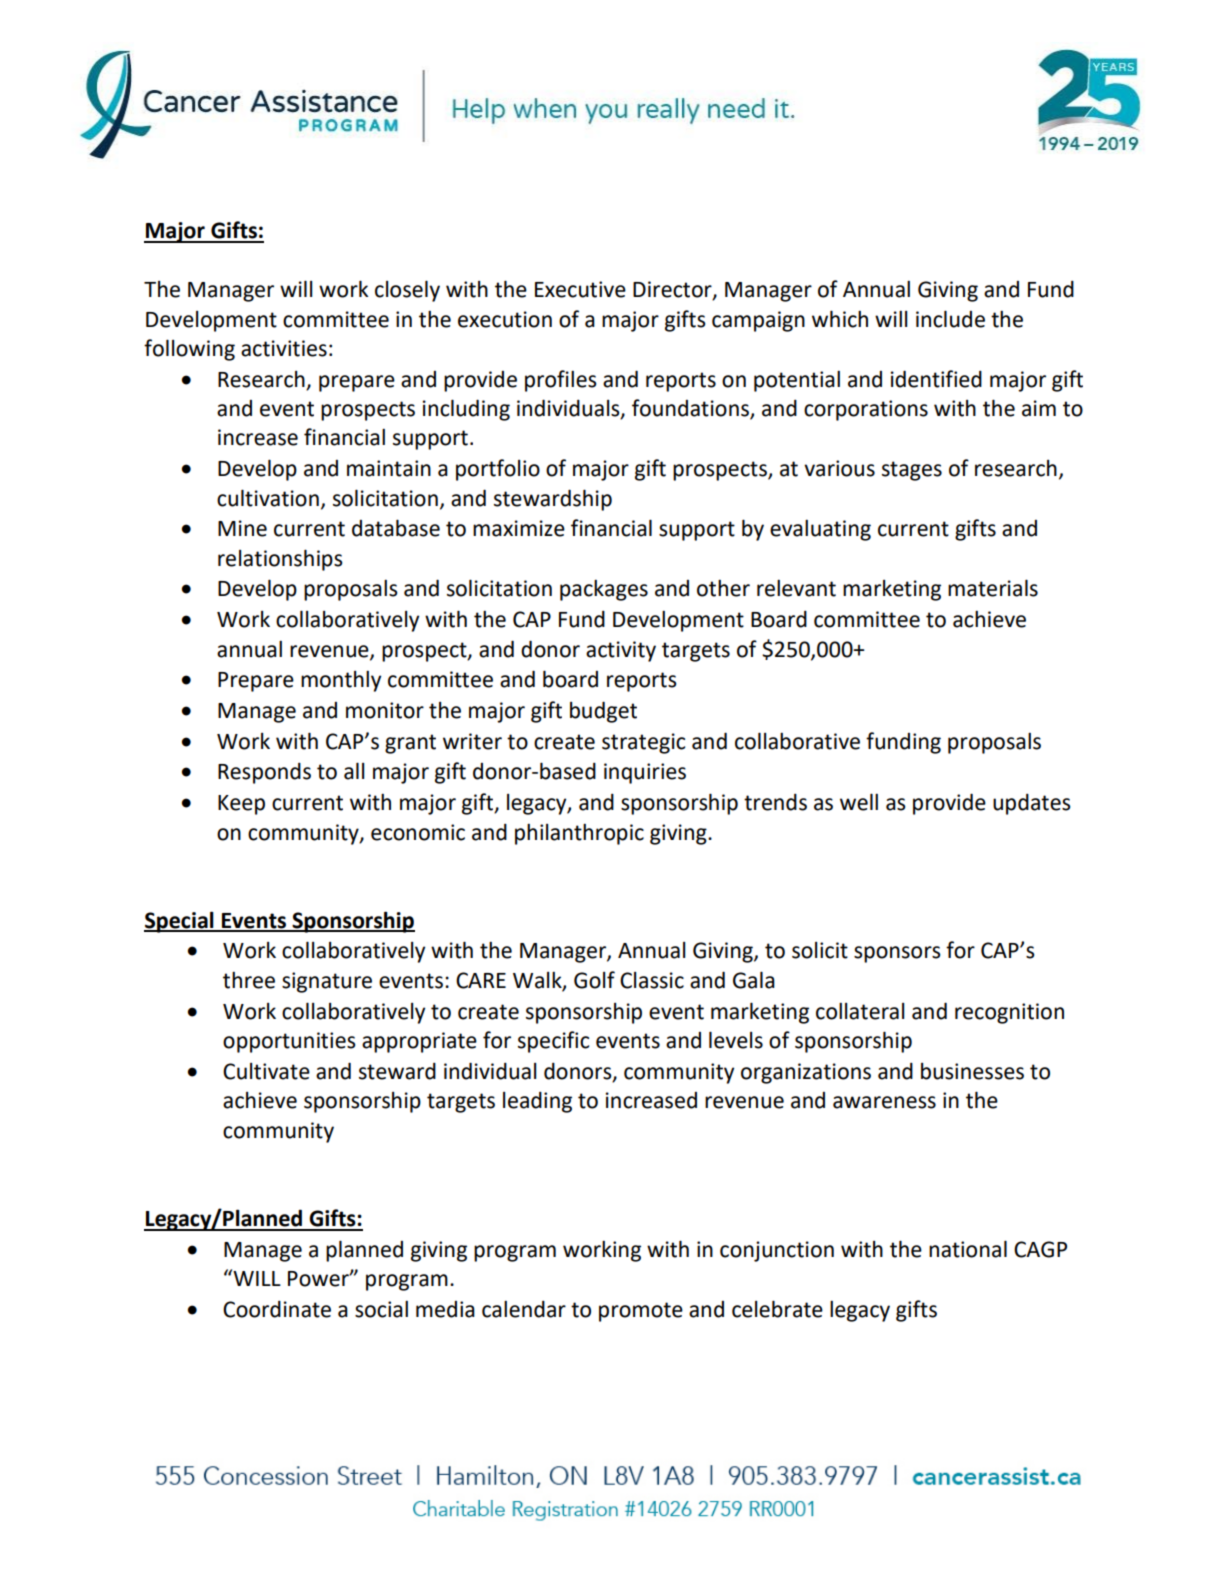  What do you see at coordinates (641, 1312) in the document?
I see `promote` at bounding box center [641, 1312].
